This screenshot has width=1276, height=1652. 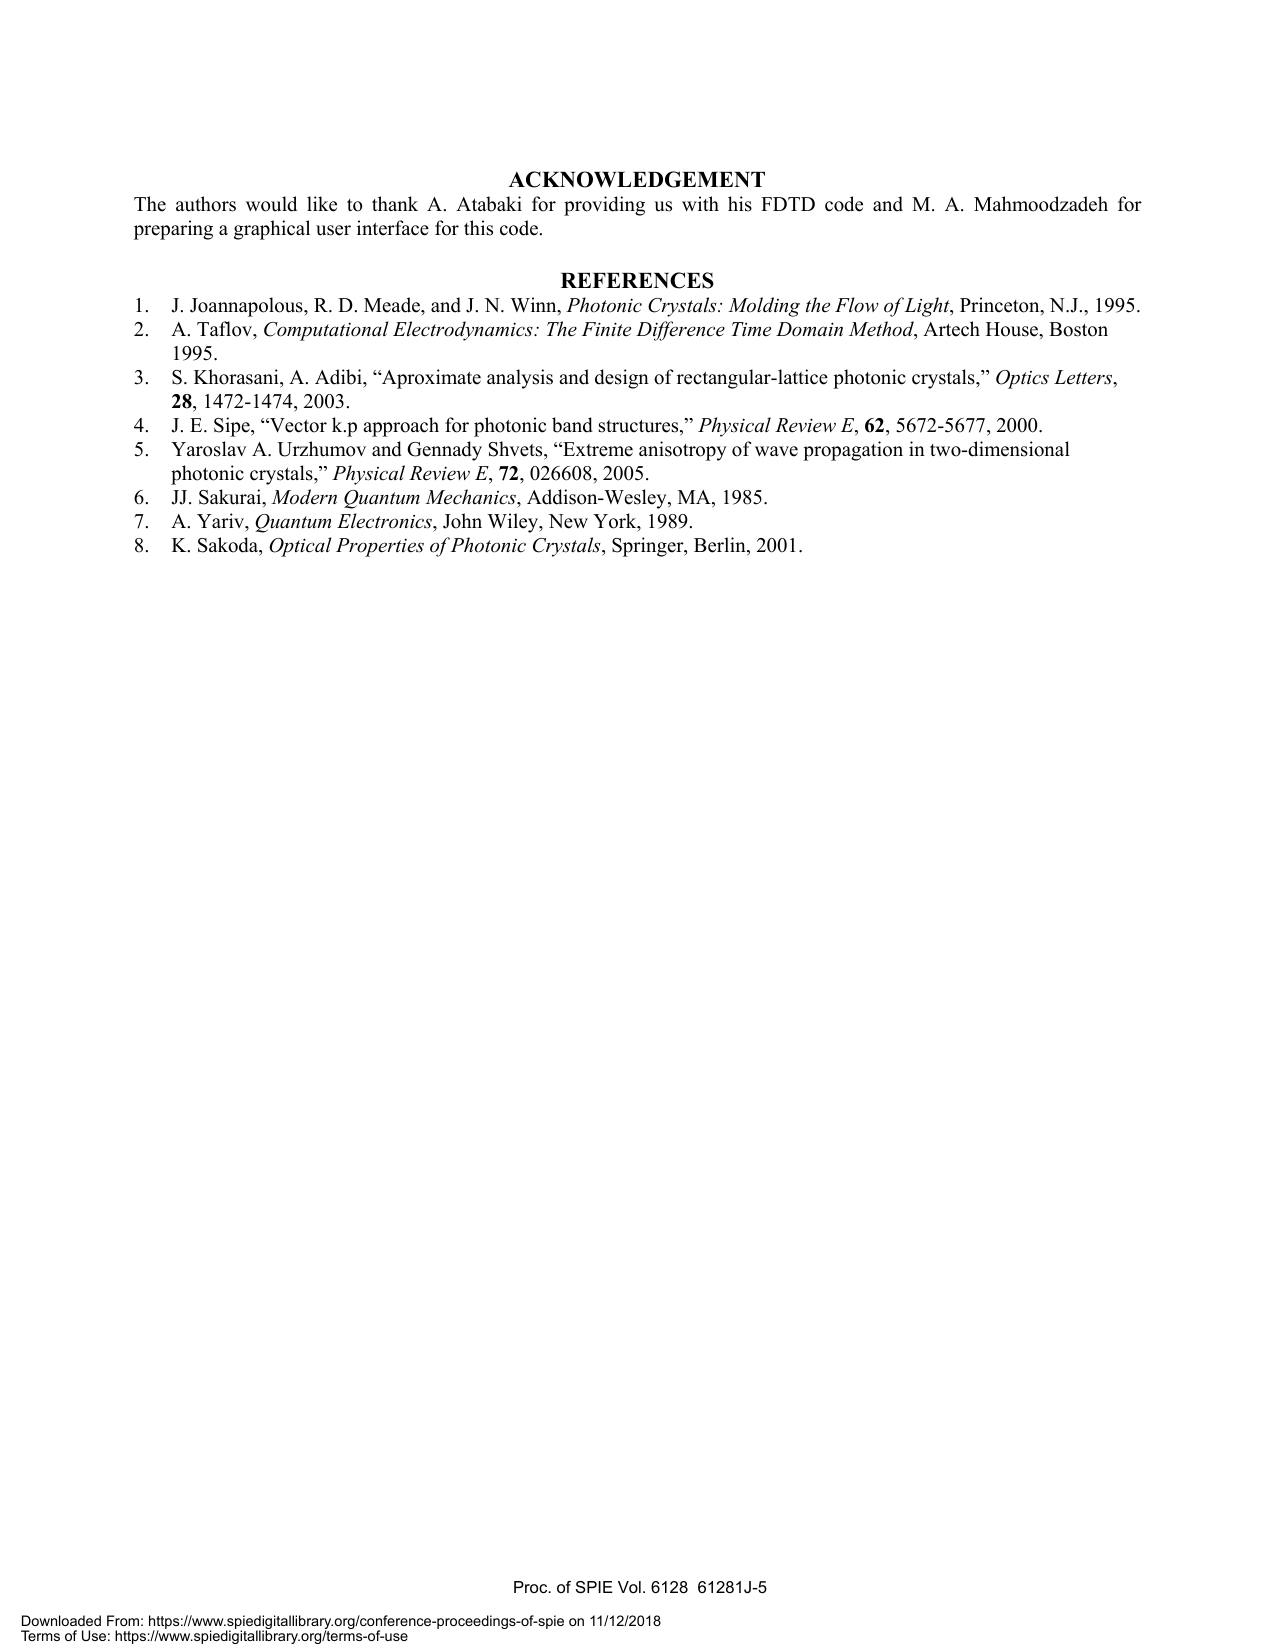 What do you see at coordinates (380, 547) in the screenshot?
I see `Properties` at bounding box center [380, 547].
